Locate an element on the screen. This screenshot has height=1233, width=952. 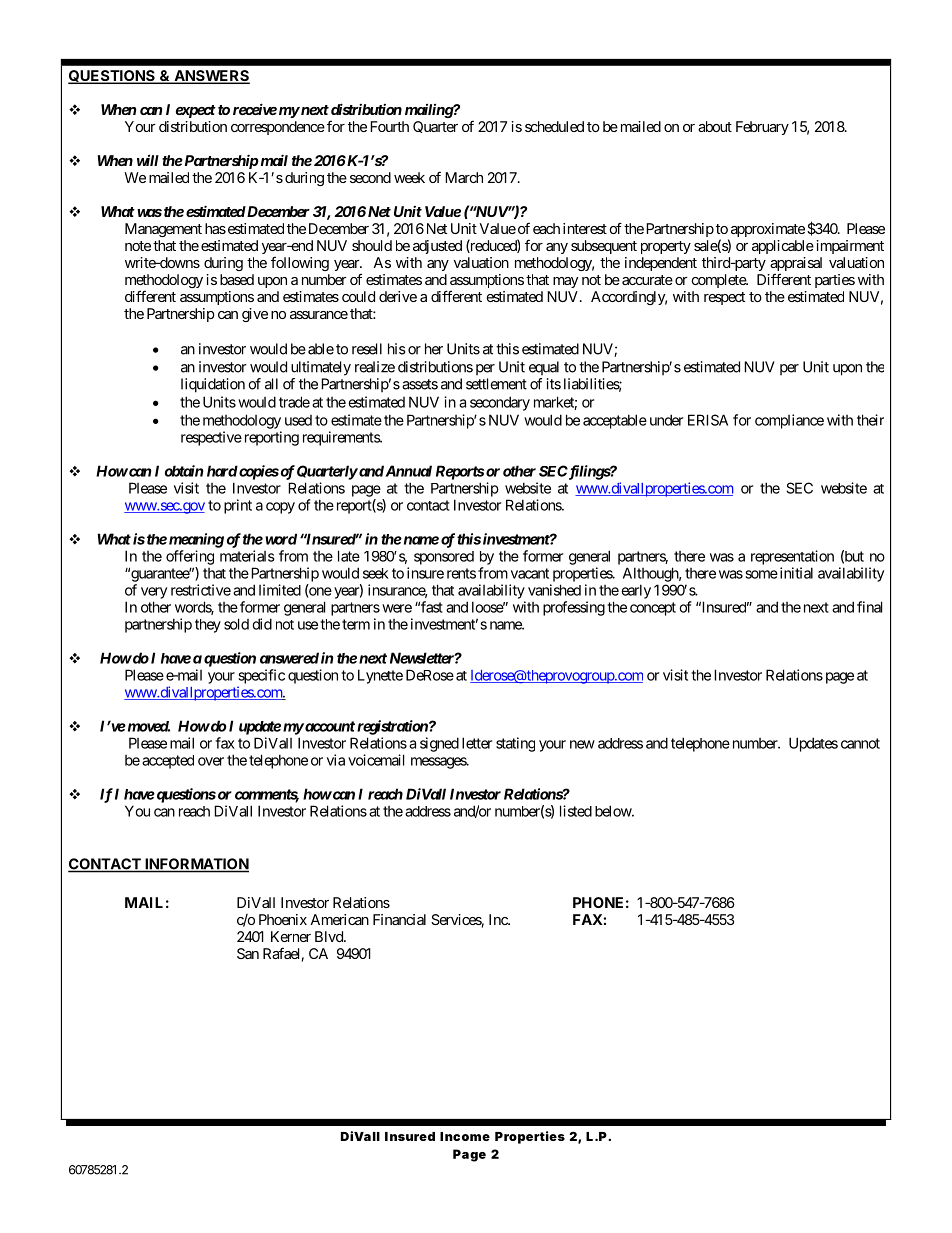
expect is located at coordinates (196, 111).
